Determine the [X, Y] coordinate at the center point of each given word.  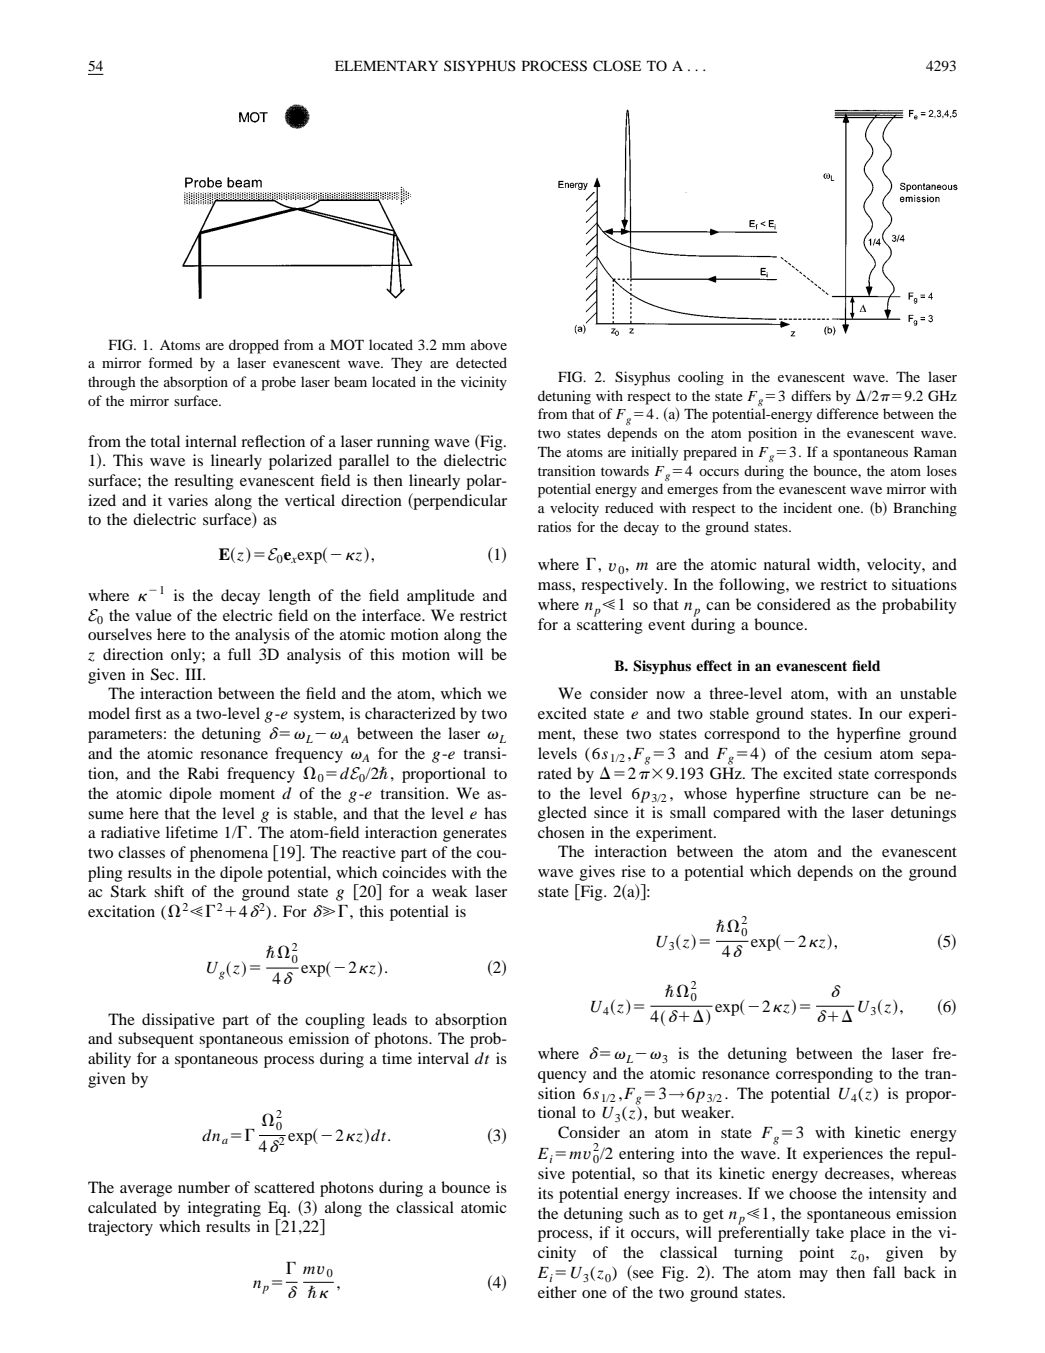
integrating [224, 1209]
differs [811, 395]
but [664, 1112]
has [495, 813]
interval [443, 1058]
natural [787, 564]
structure [839, 794]
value [153, 615]
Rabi [203, 773]
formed [170, 362]
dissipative [178, 1021]
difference [848, 413]
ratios [554, 526]
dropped [254, 346]
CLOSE [617, 66]
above [489, 344]
